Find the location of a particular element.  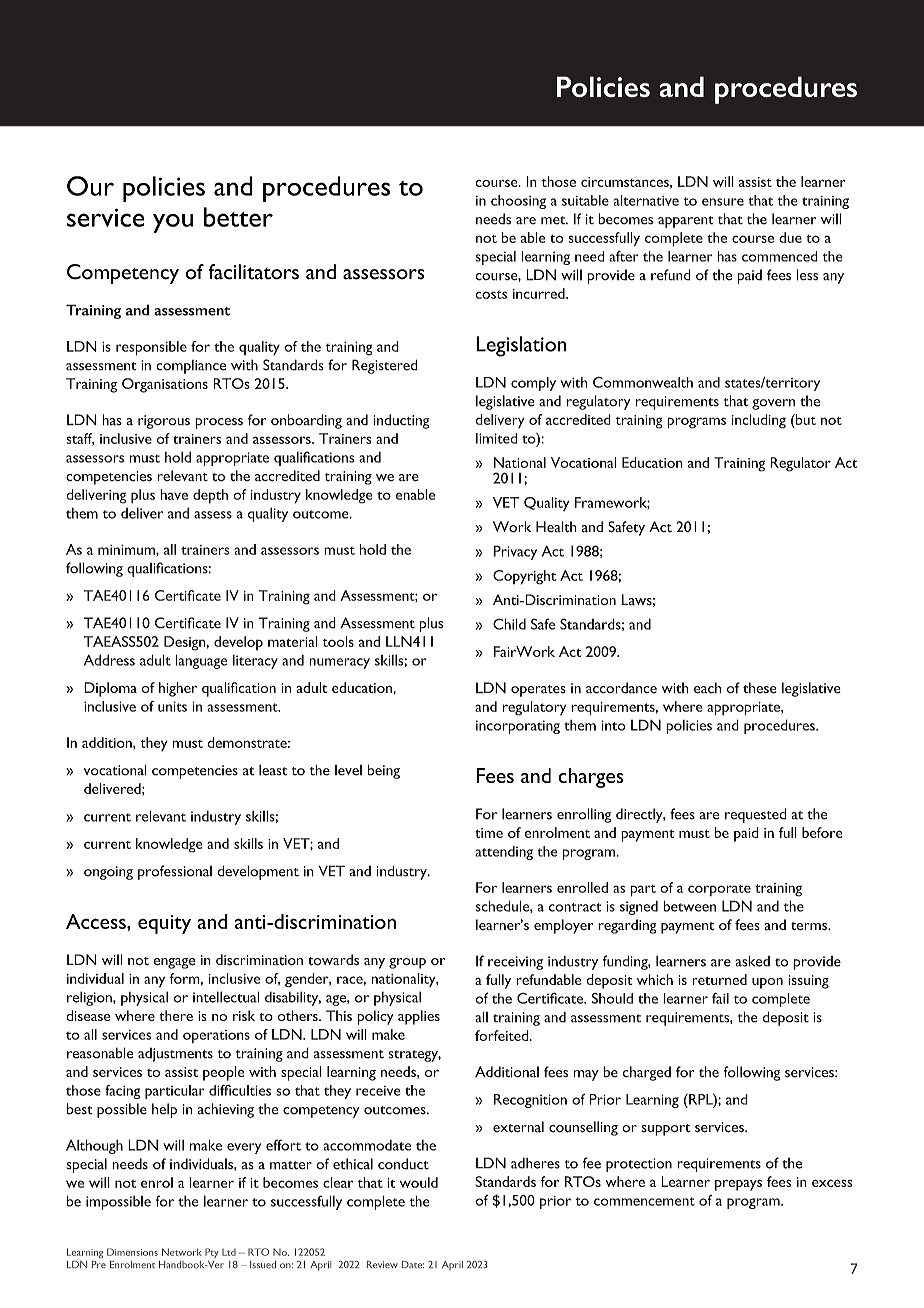

incorporating is located at coordinates (518, 727).
